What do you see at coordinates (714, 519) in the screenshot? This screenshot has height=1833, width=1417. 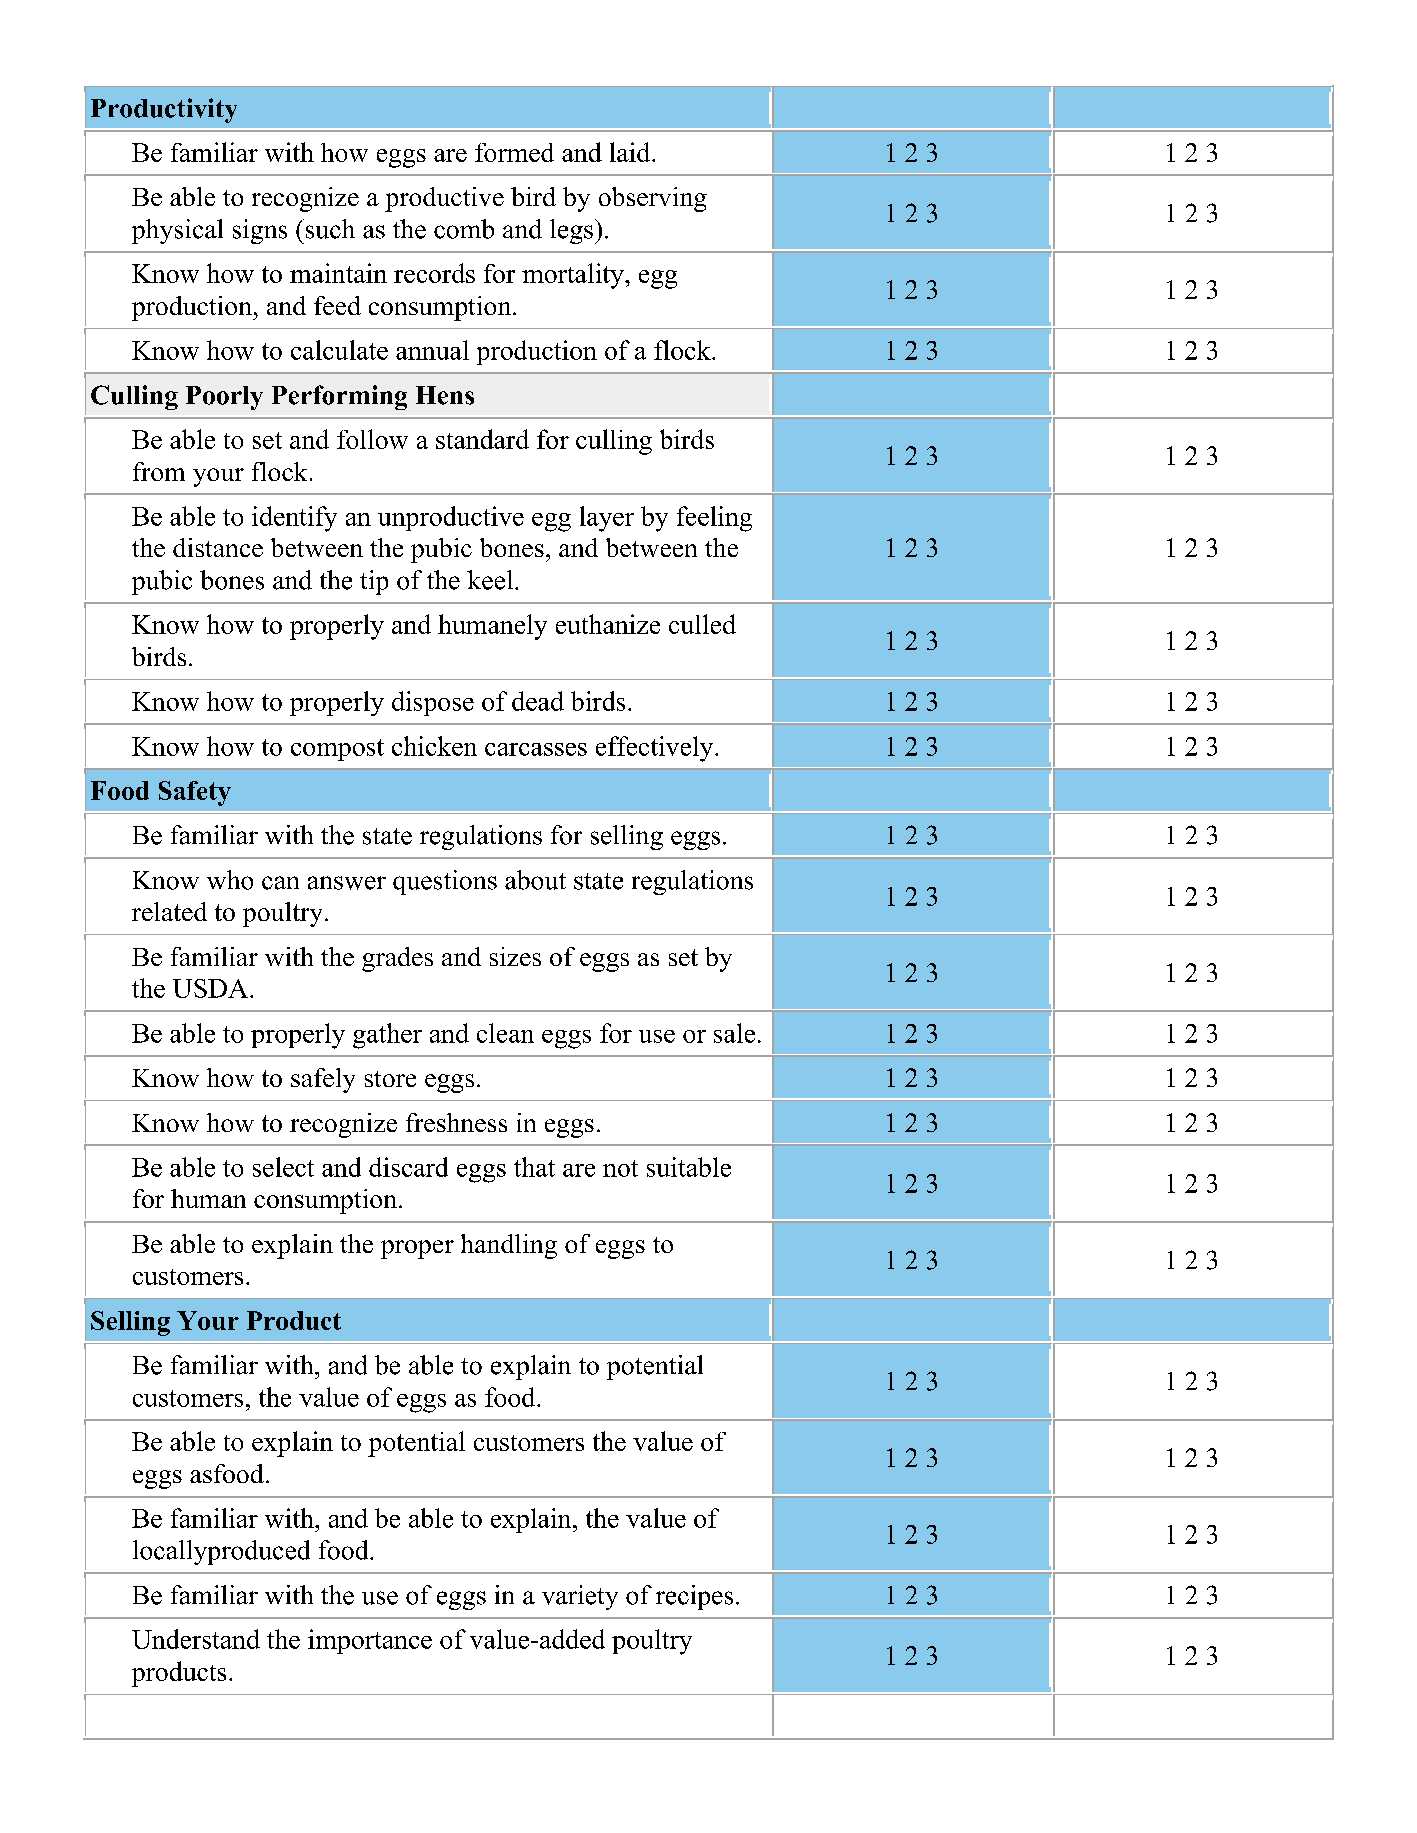 I see `feeling` at bounding box center [714, 519].
